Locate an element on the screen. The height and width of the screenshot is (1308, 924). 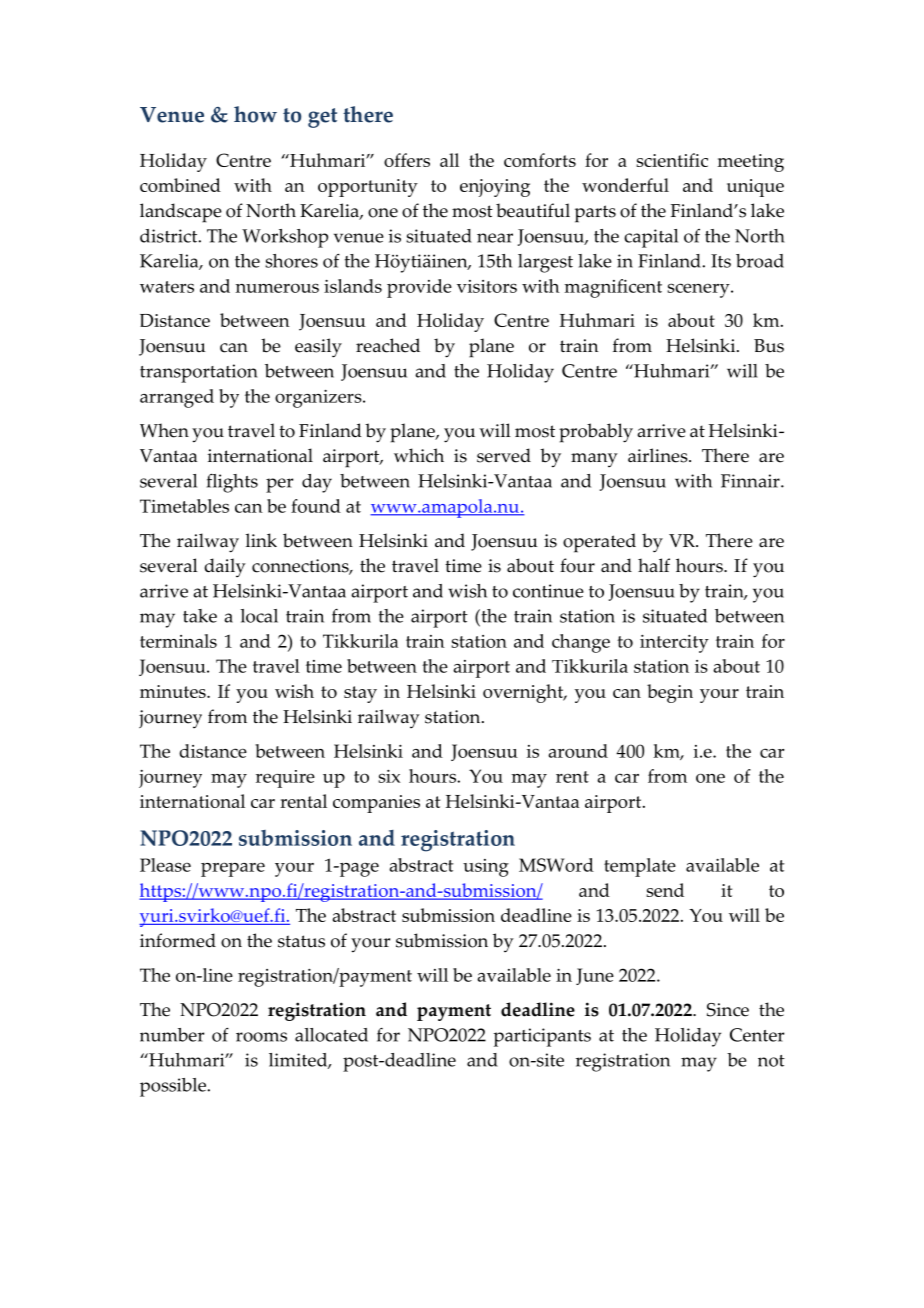
how is located at coordinates (255, 114).
